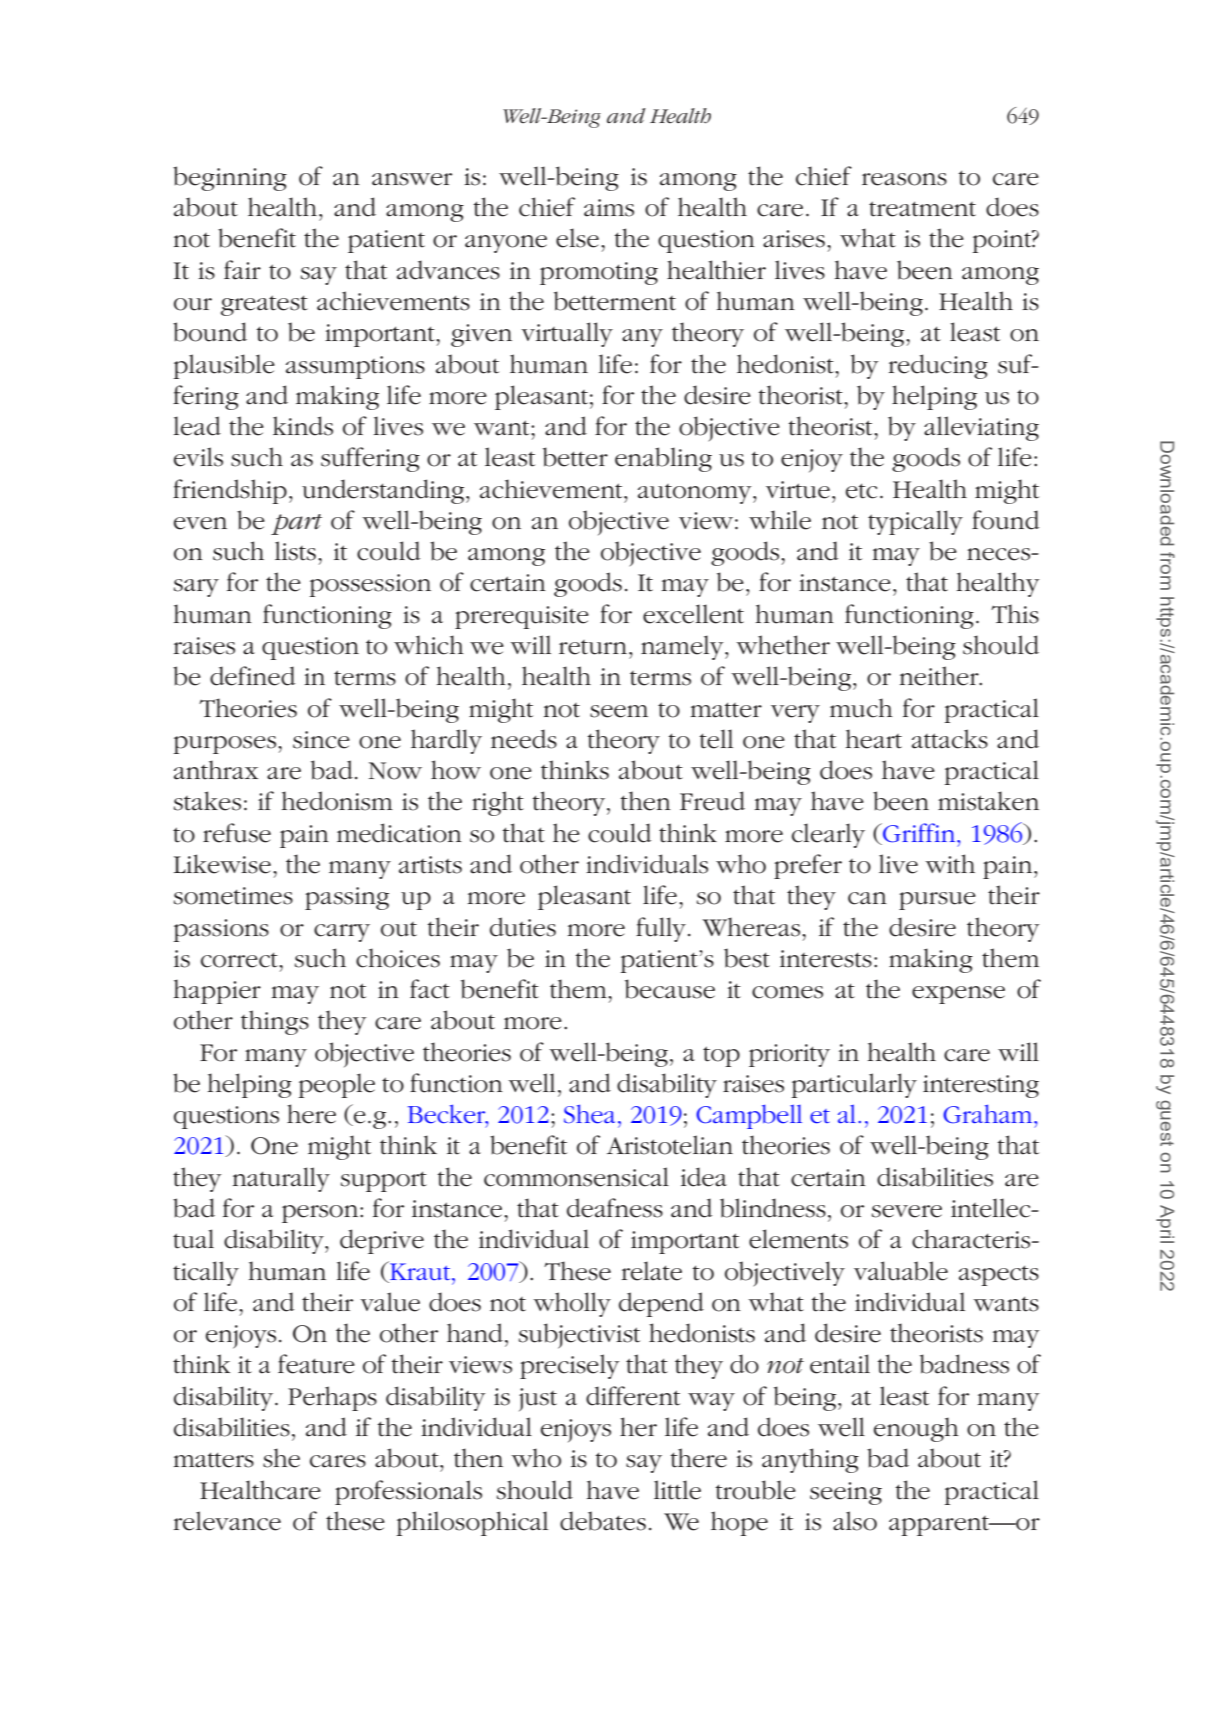 This screenshot has height=1732, width=1214. Describe the element at coordinates (609, 208) in the screenshot. I see `aims` at that location.
